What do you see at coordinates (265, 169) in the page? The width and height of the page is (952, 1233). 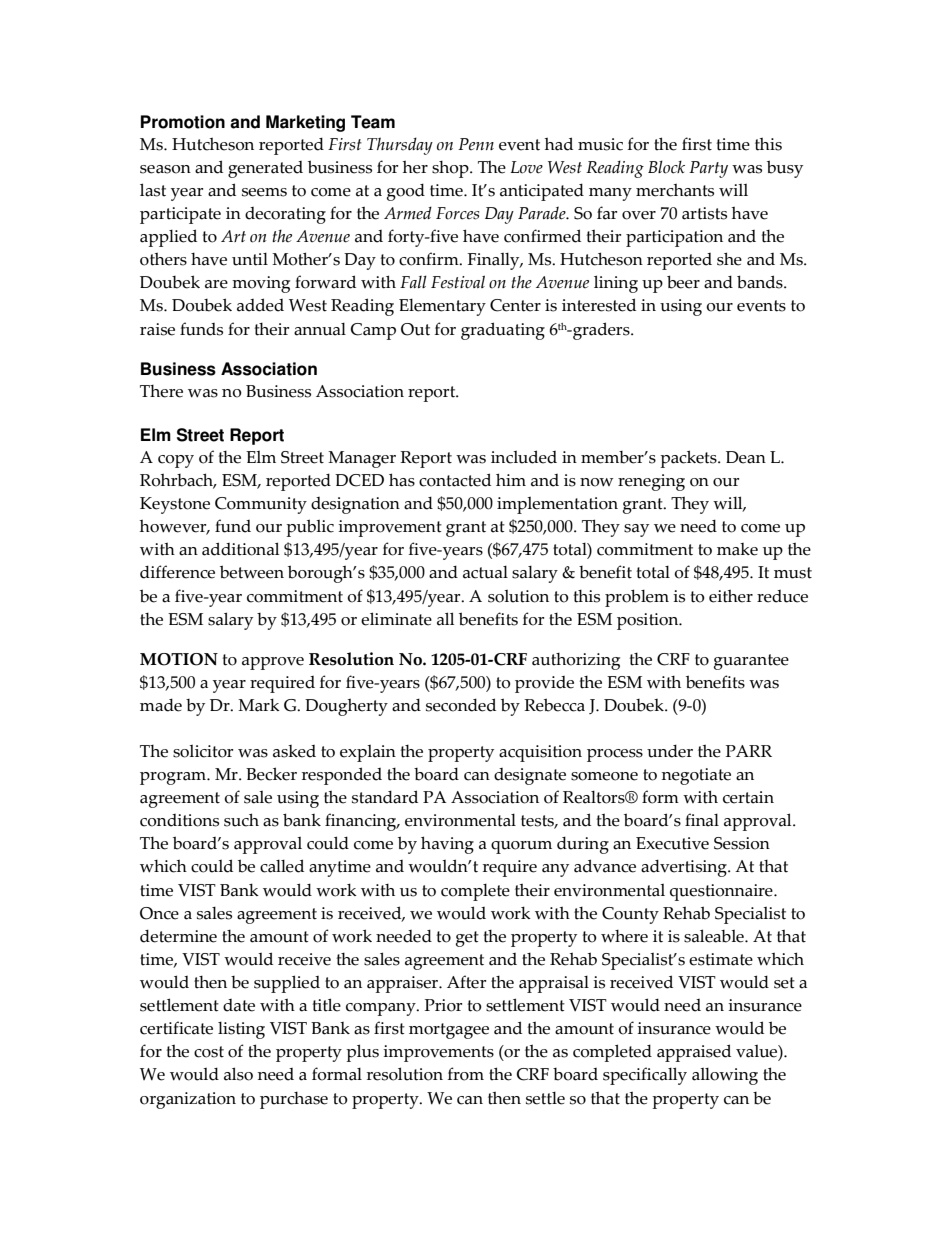 I see `generated` at bounding box center [265, 169].
